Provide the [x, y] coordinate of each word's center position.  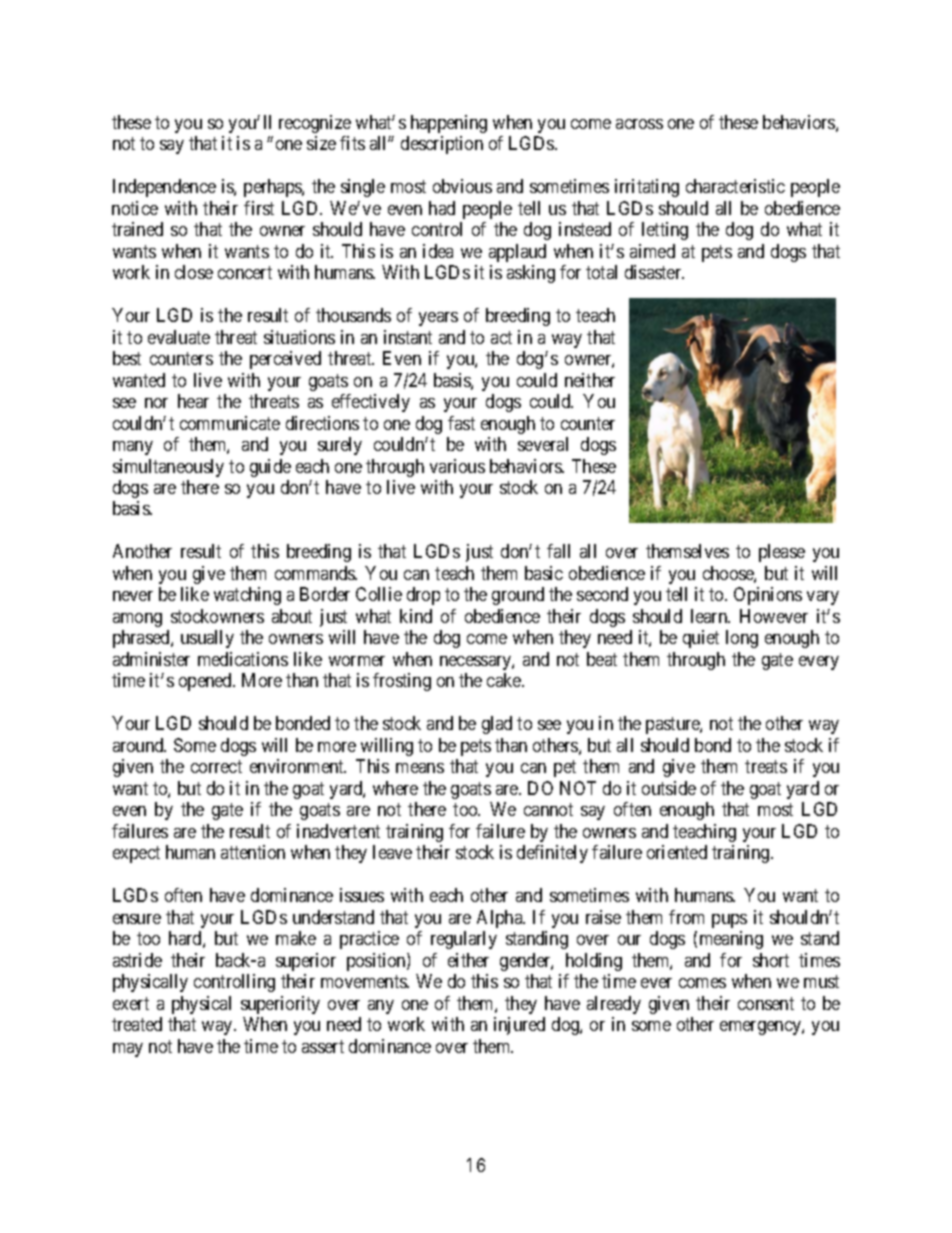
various [457, 466]
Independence [164, 188]
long [742, 639]
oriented [677, 852]
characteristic [735, 186]
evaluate [179, 337]
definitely [552, 854]
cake [505, 680]
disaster [654, 272]
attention [253, 852]
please [782, 553]
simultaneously [168, 468]
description [442, 145]
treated [137, 1024]
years [438, 319]
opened [207, 682]
